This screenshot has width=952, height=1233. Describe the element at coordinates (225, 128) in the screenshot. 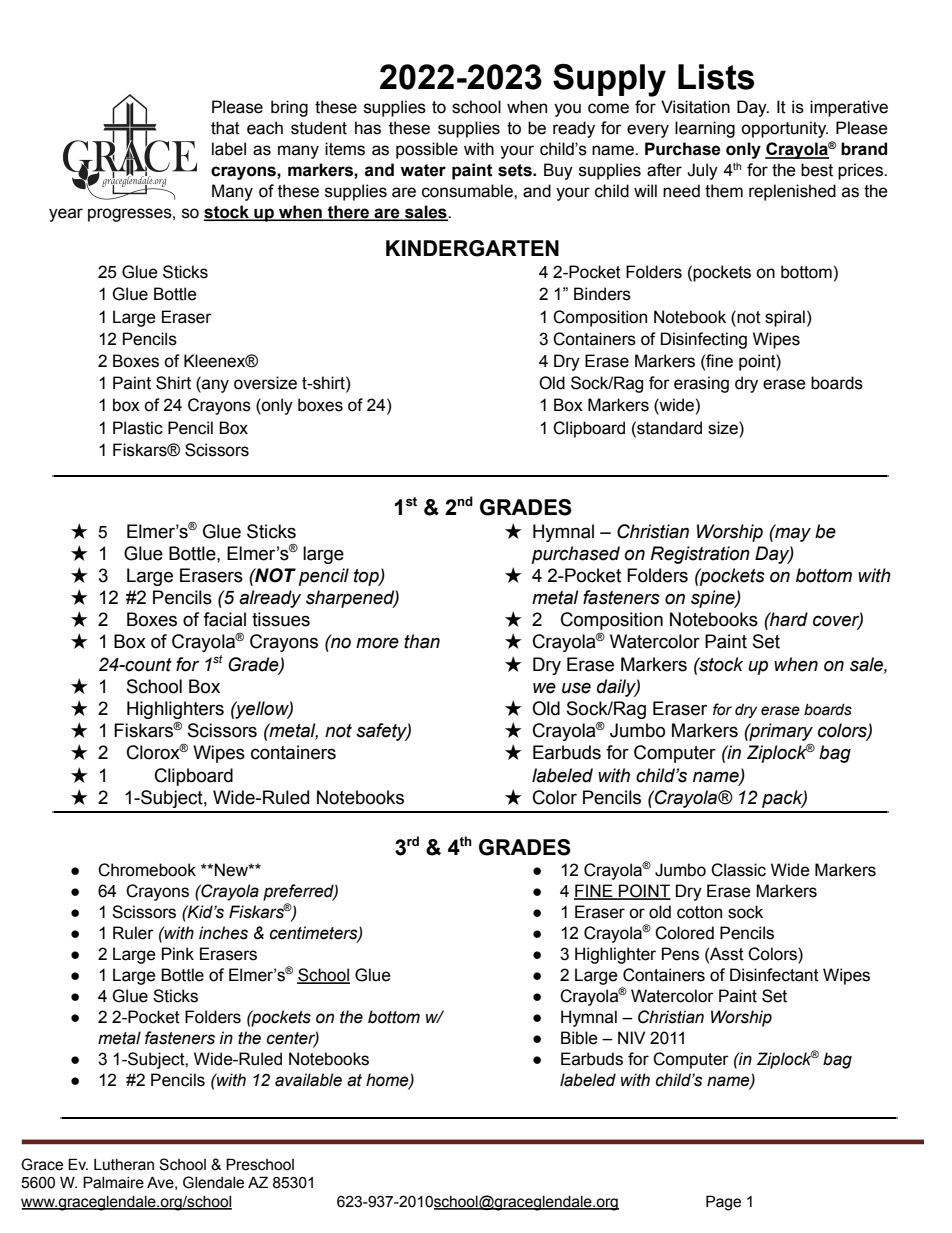

I see `that` at that location.
